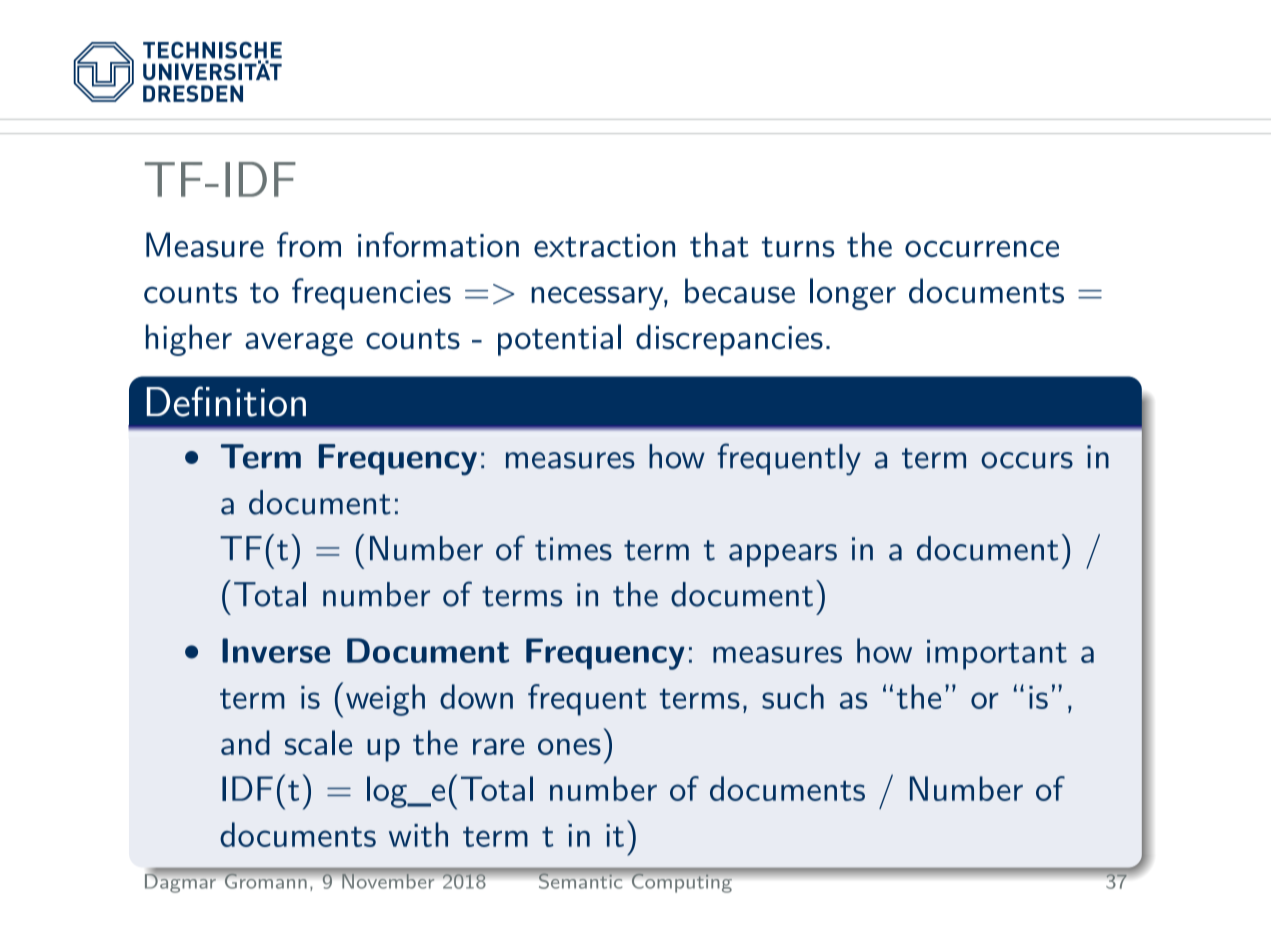  What do you see at coordinates (226, 401) in the screenshot?
I see `Definition` at bounding box center [226, 401].
